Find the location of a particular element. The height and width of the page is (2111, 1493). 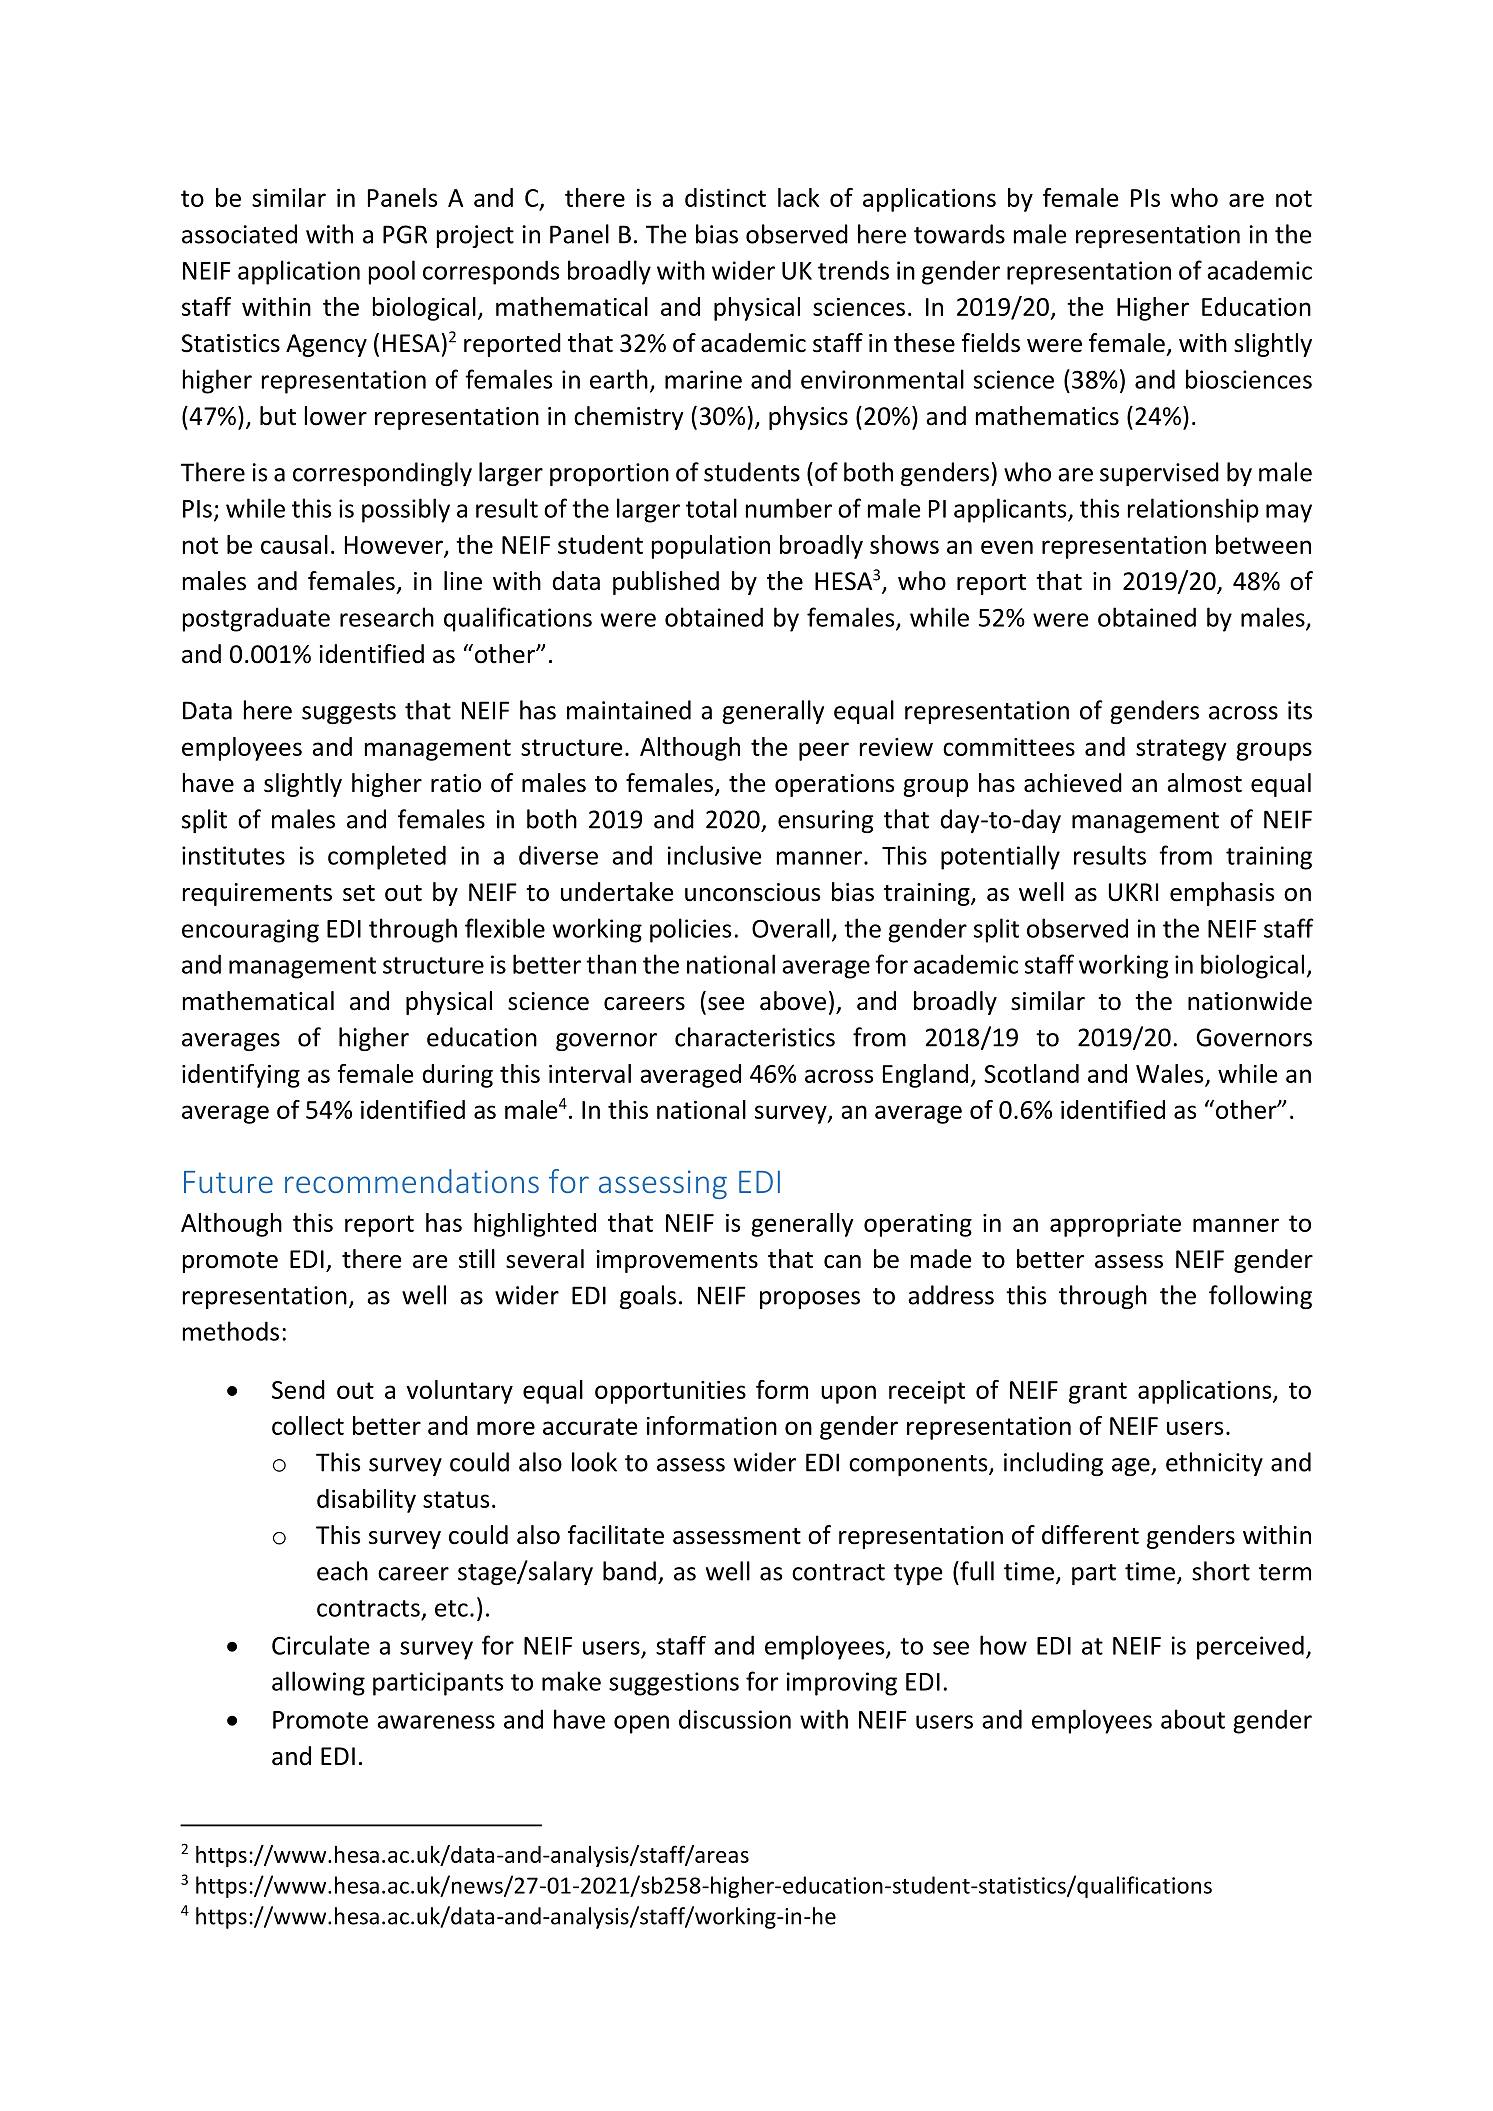

Overall is located at coordinates (791, 928).
